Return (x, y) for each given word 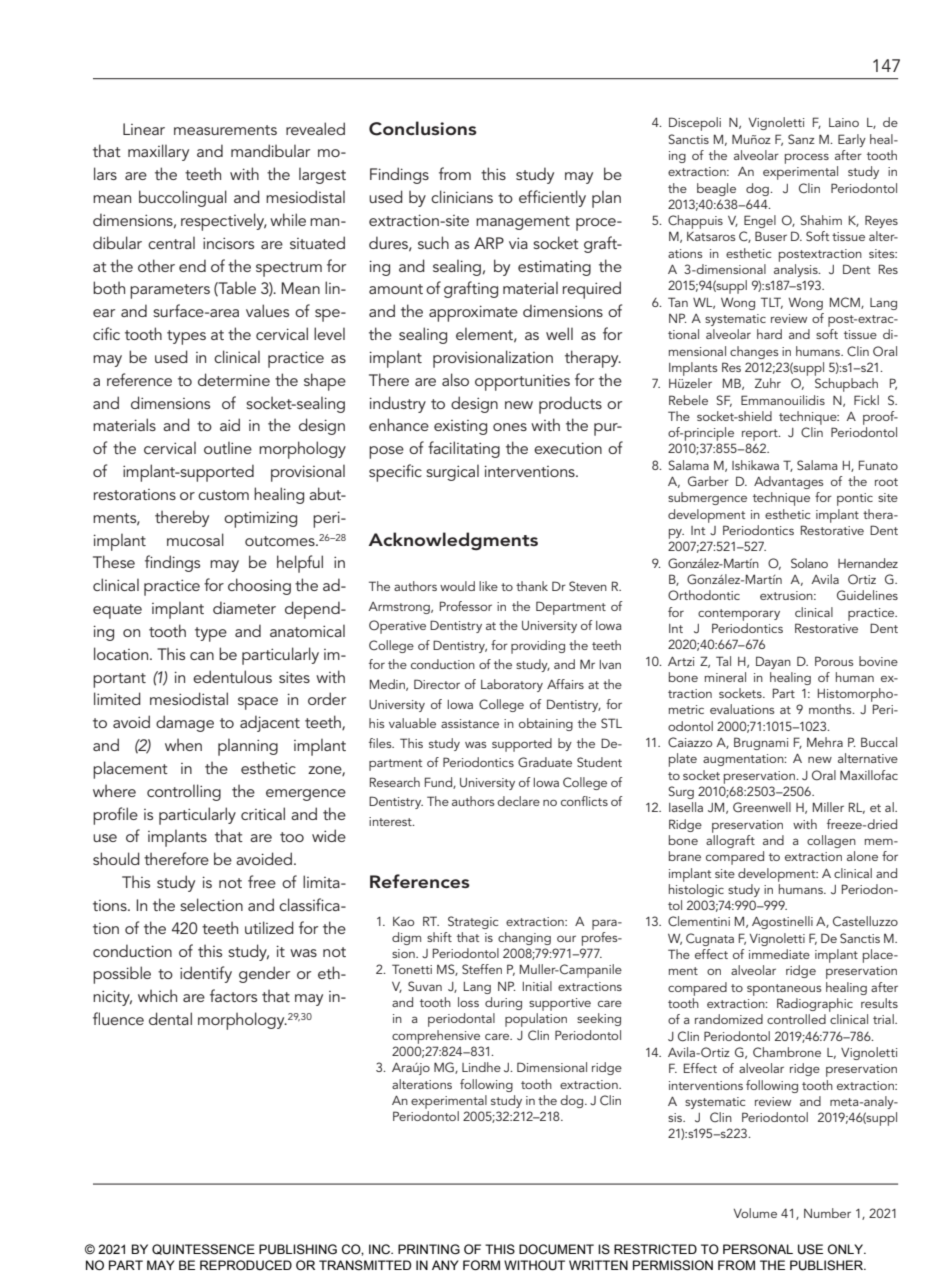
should (116, 858)
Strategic (473, 922)
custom (223, 495)
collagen (831, 841)
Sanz (801, 139)
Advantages (789, 482)
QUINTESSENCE (203, 1249)
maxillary (158, 152)
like (488, 586)
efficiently (552, 198)
